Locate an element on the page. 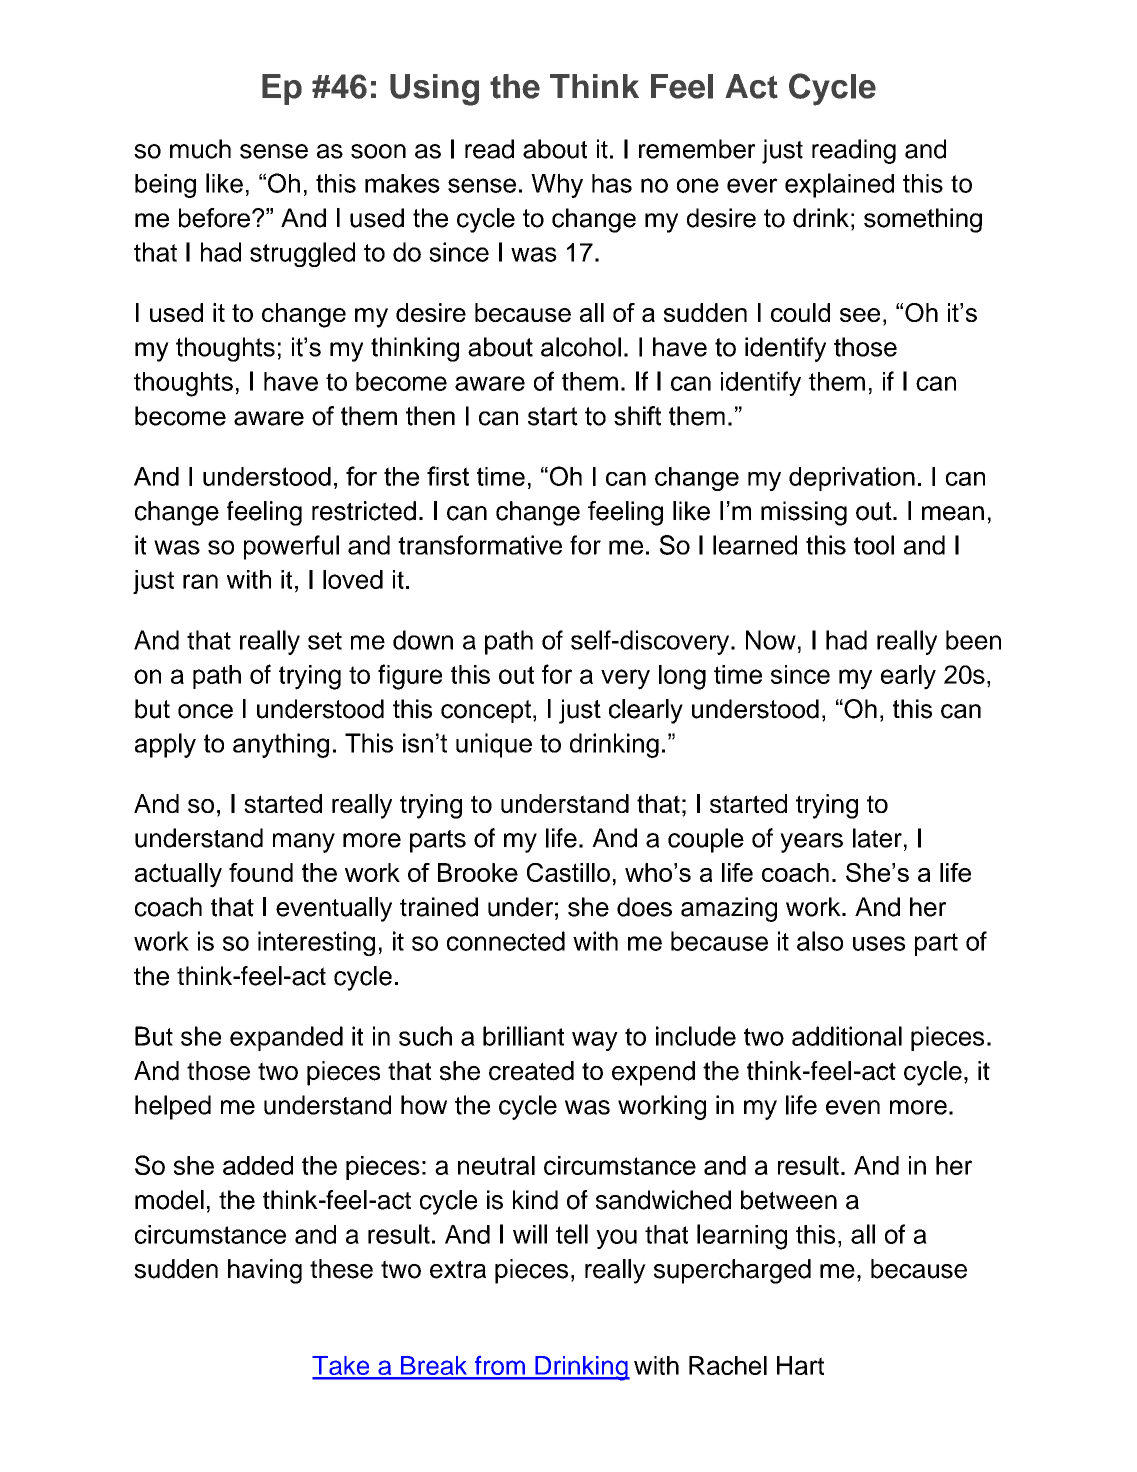  from is located at coordinates (499, 1367).
